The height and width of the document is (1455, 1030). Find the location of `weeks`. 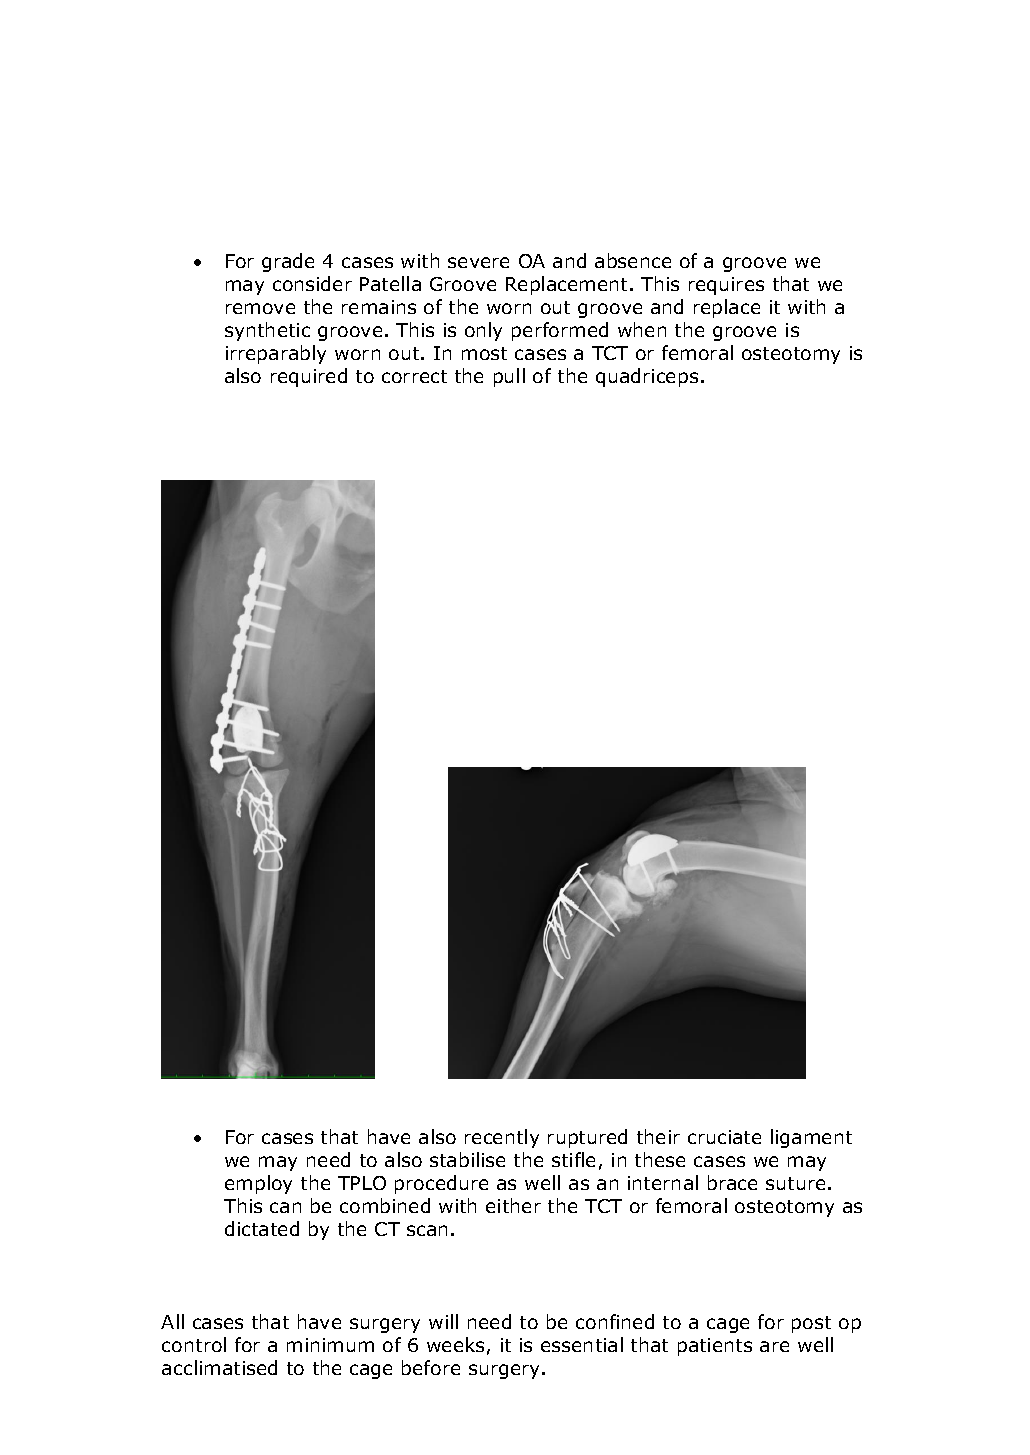

weeks is located at coordinates (455, 1344).
